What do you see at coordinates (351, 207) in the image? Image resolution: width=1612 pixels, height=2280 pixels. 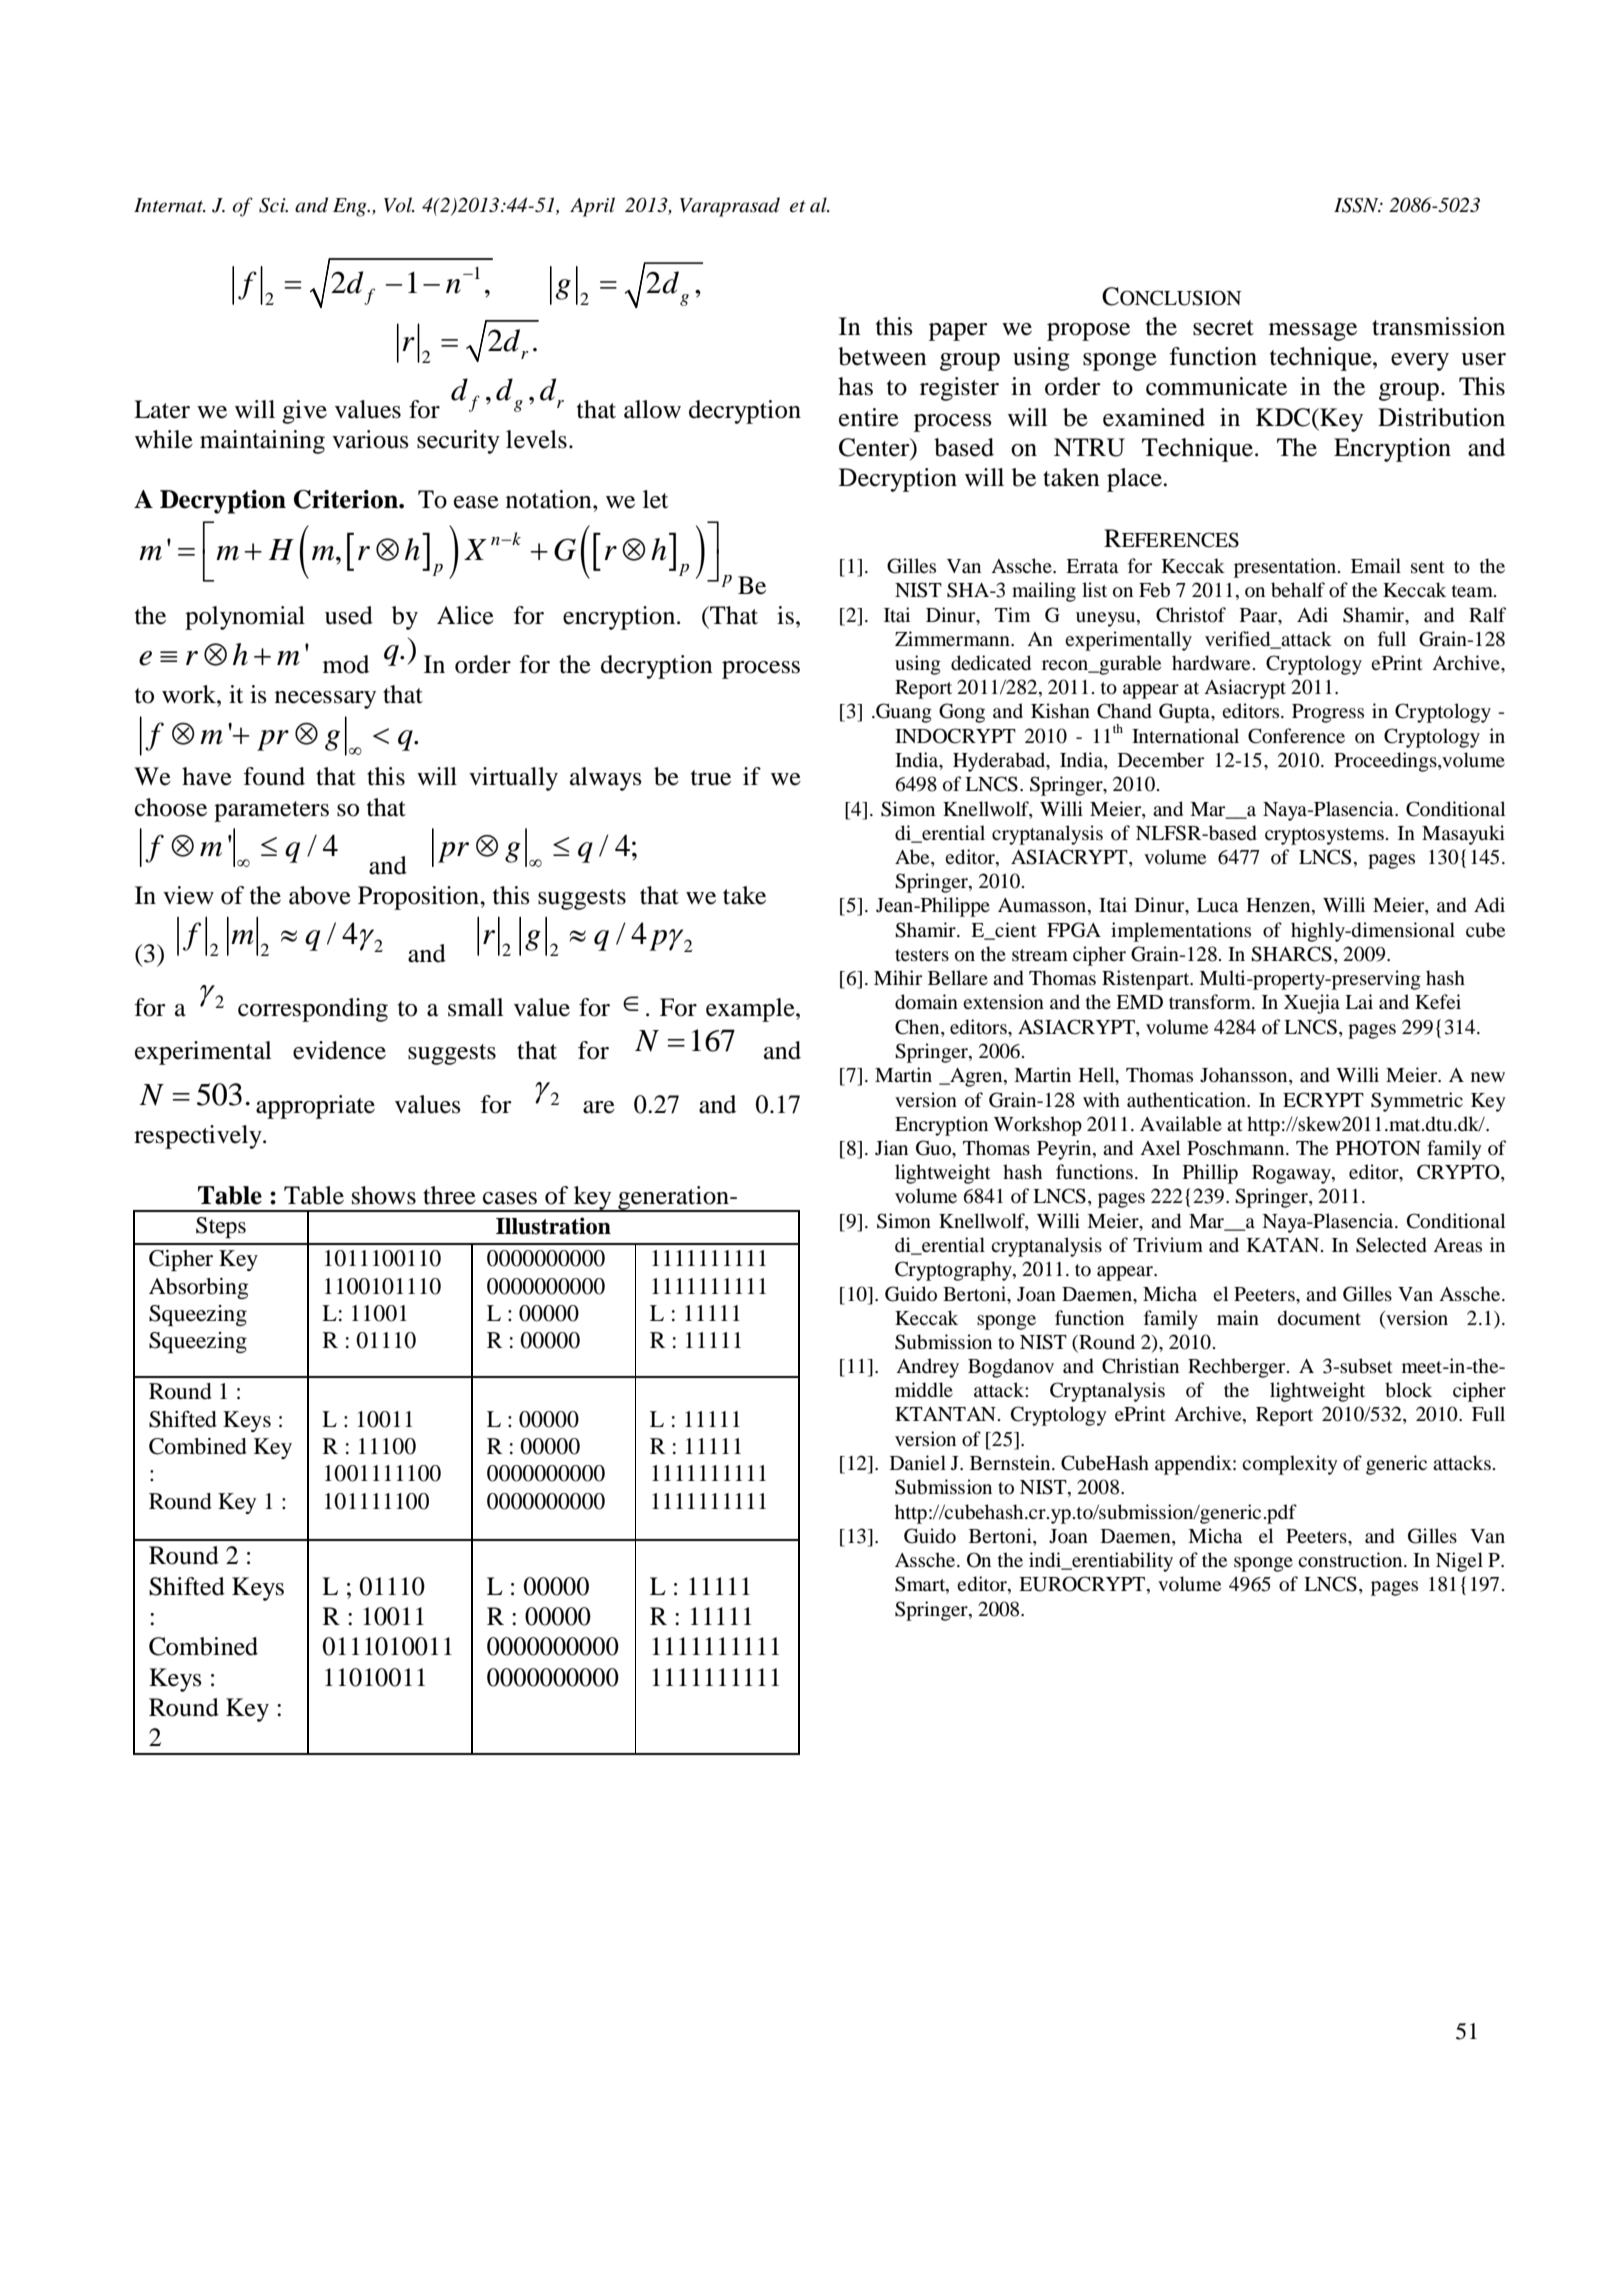 I see `Eng` at bounding box center [351, 207].
